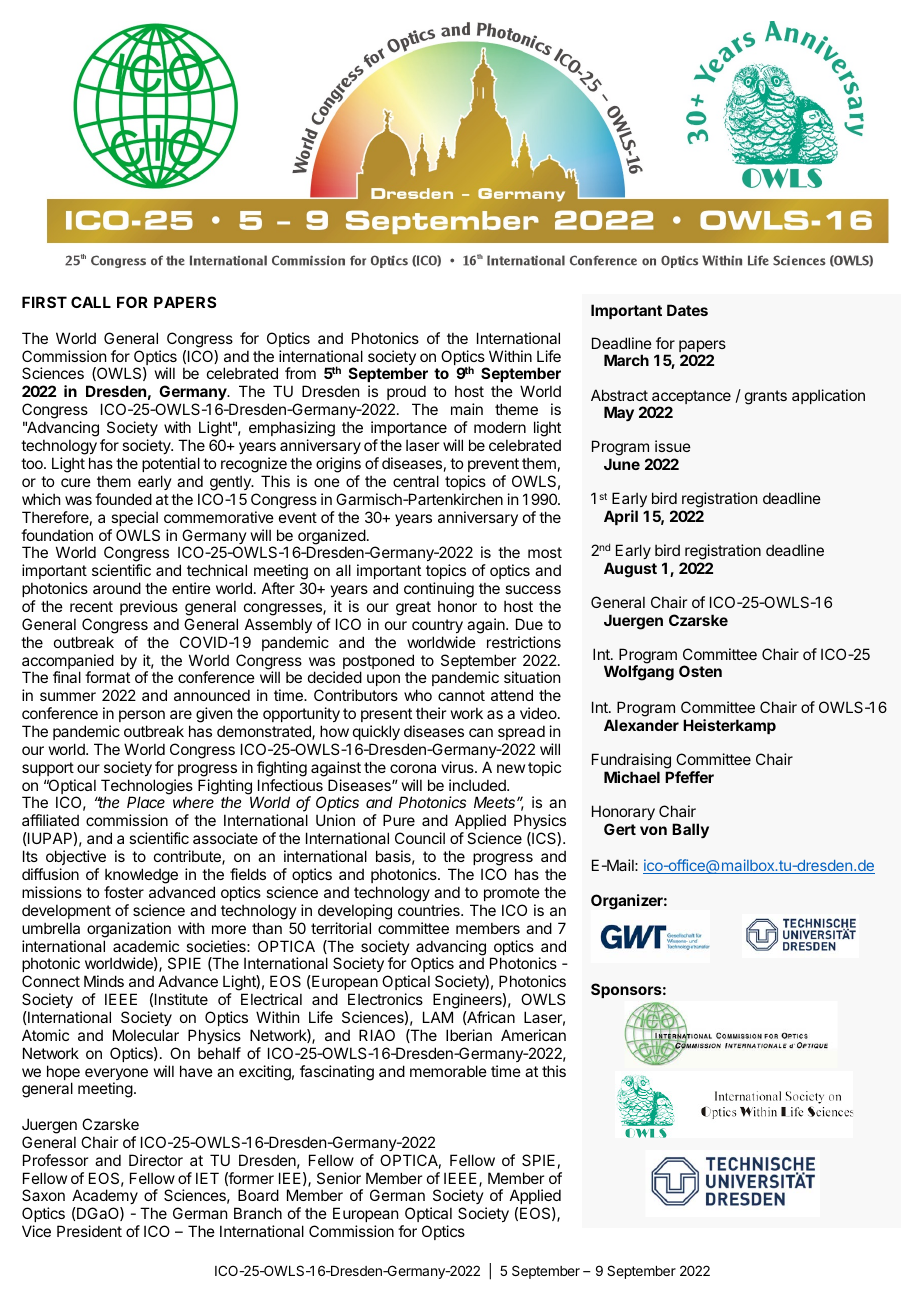  Describe the element at coordinates (687, 310) in the screenshot. I see `Dates` at that location.
